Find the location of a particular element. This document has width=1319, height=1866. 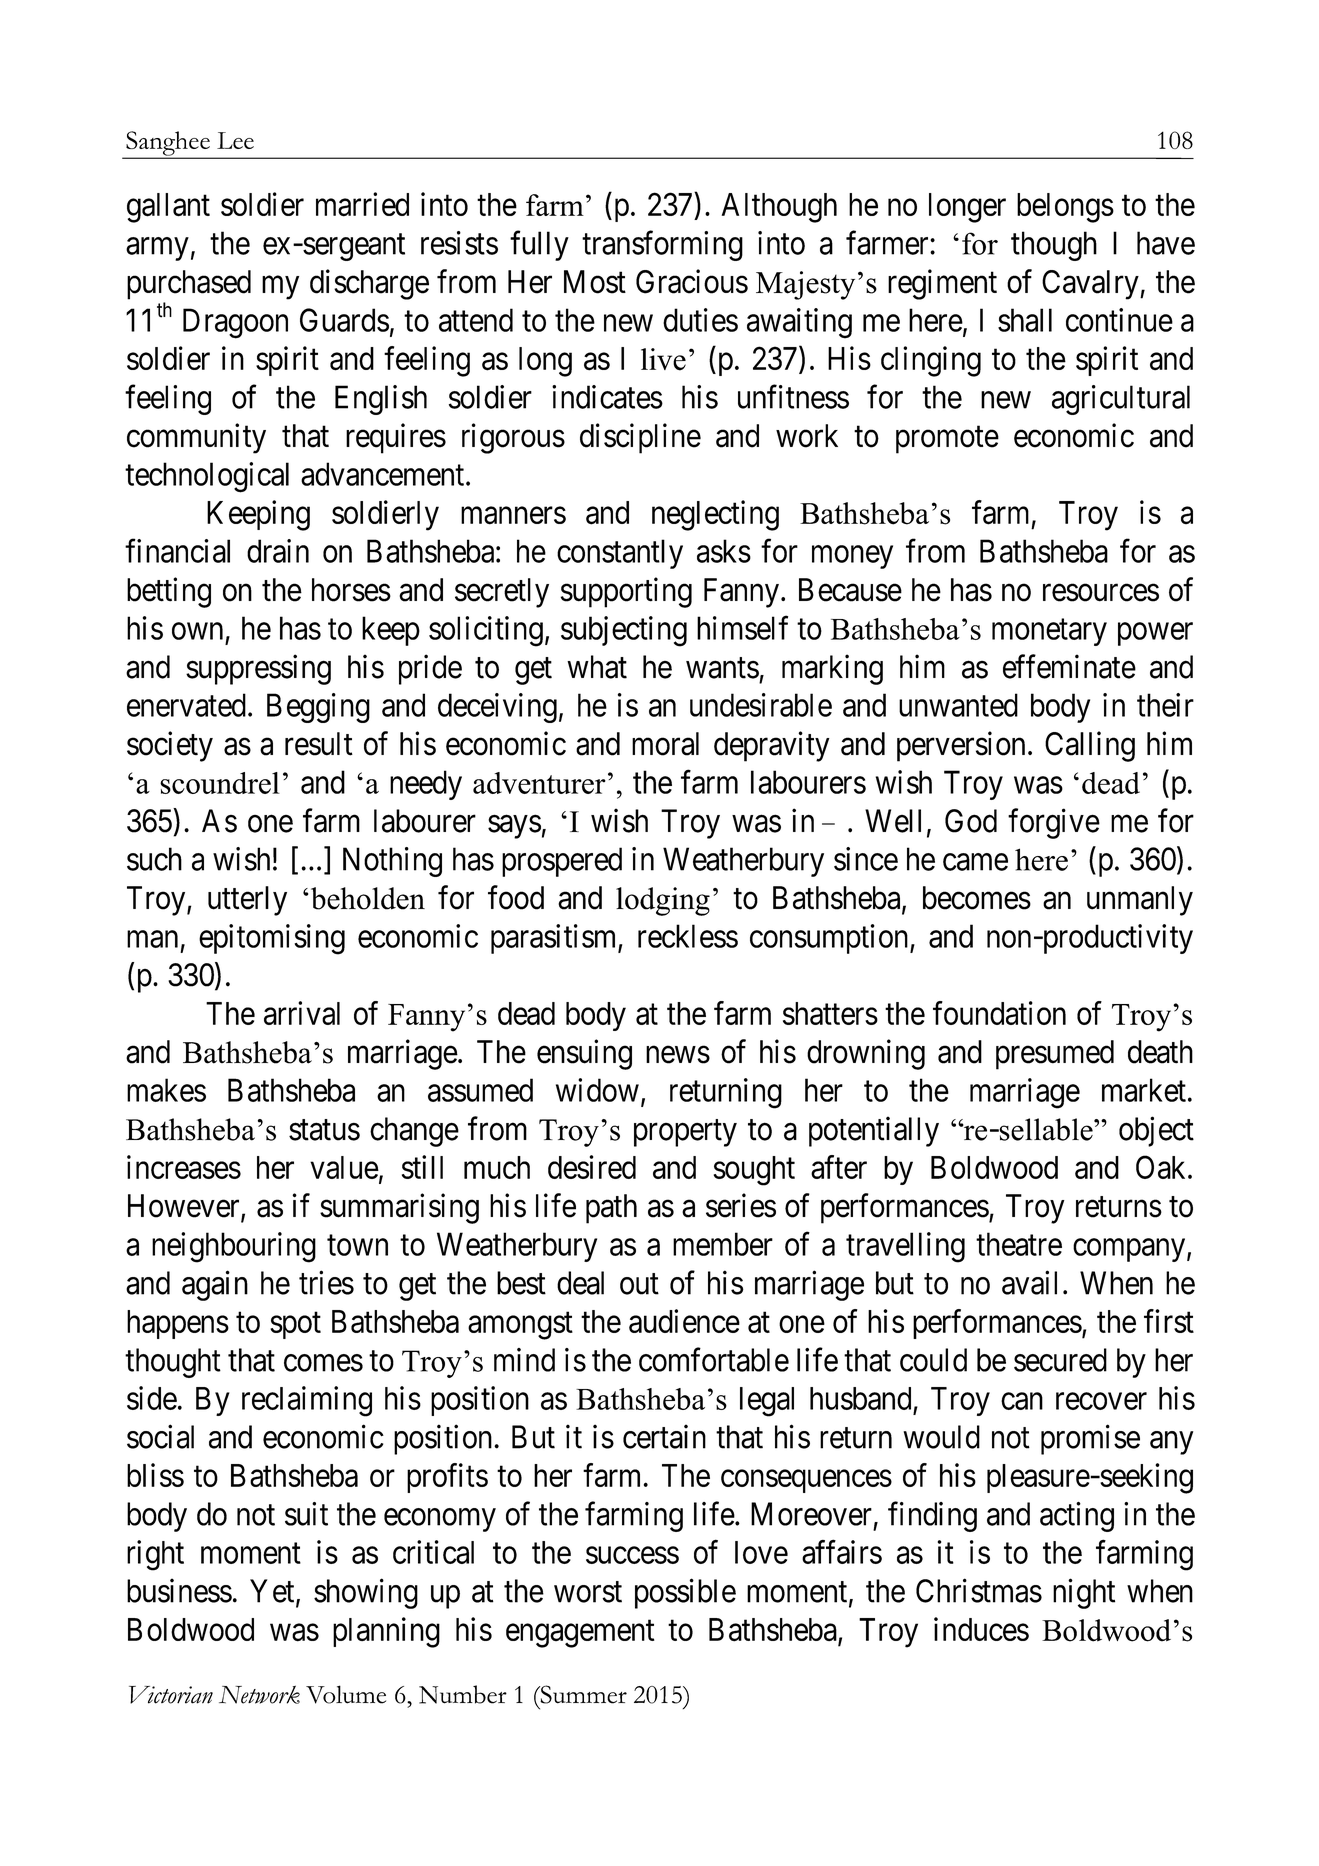

property is located at coordinates (685, 1133).
